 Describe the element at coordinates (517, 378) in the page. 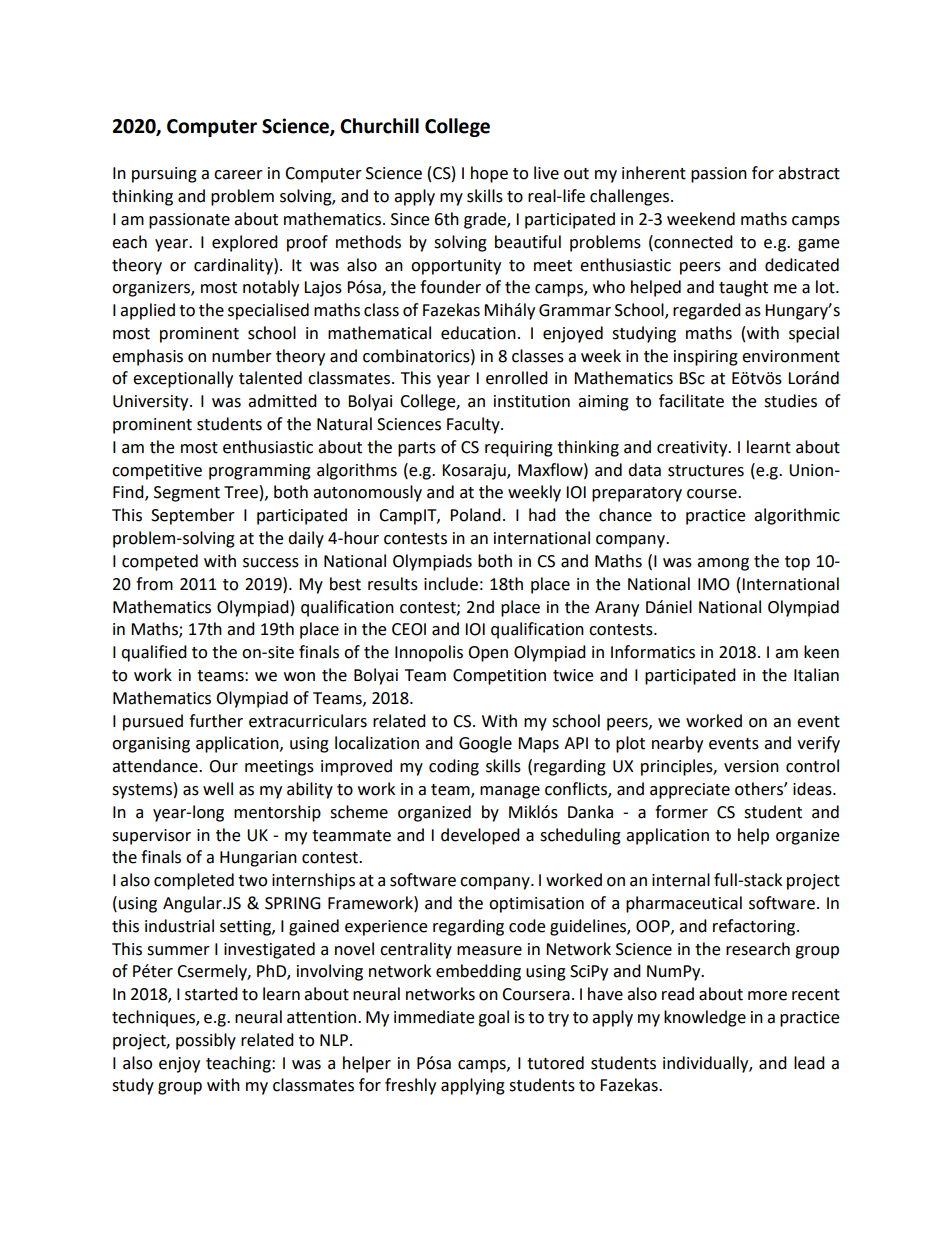

I see `enrolled` at that location.
